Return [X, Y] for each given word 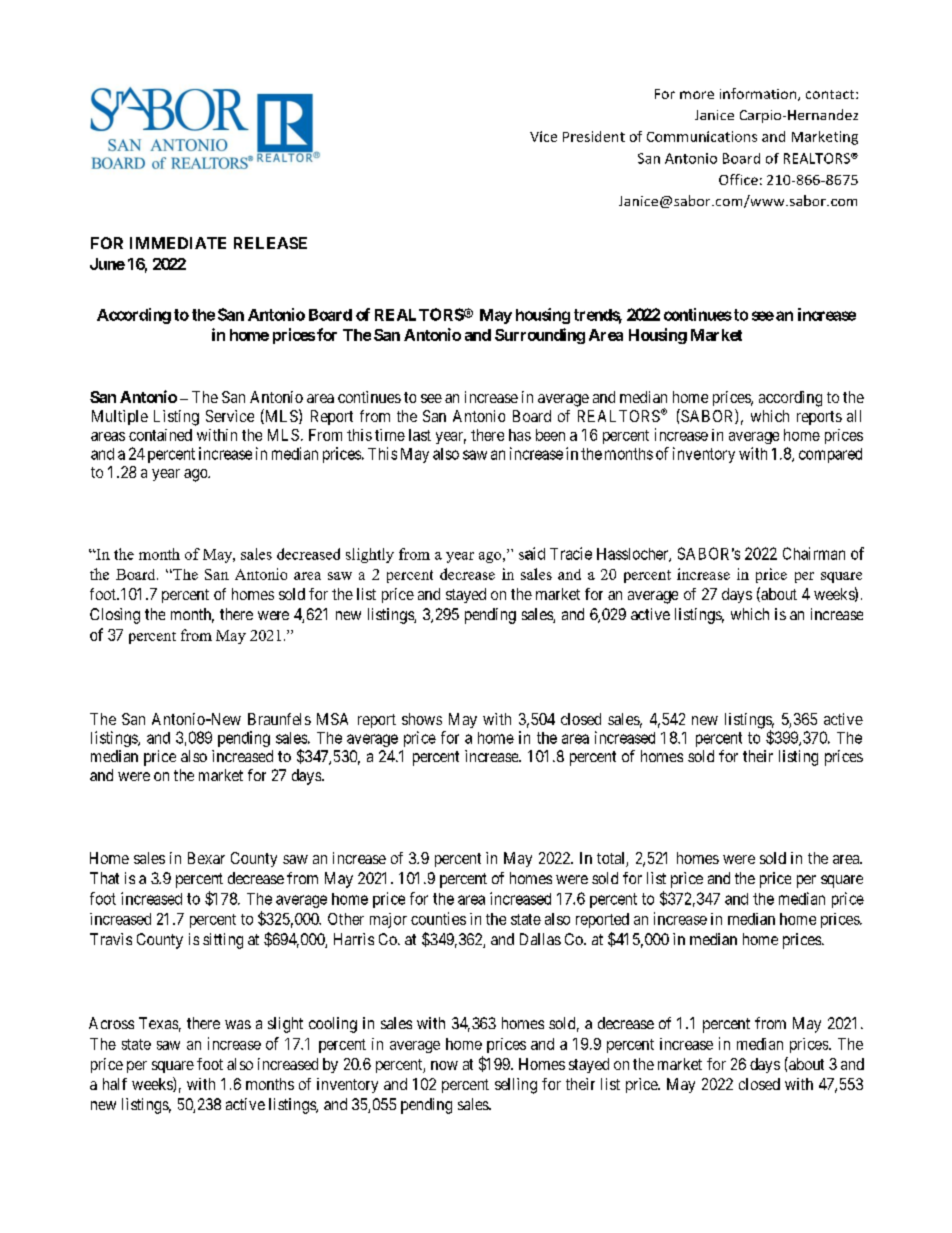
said [532, 553]
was [238, 1024]
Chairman [814, 553]
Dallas [540, 939]
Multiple [120, 417]
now [444, 1065]
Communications [702, 136]
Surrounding [540, 336]
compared [830, 455]
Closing [115, 616]
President [594, 136]
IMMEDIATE [178, 243]
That [104, 878]
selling [516, 1086]
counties [438, 918]
